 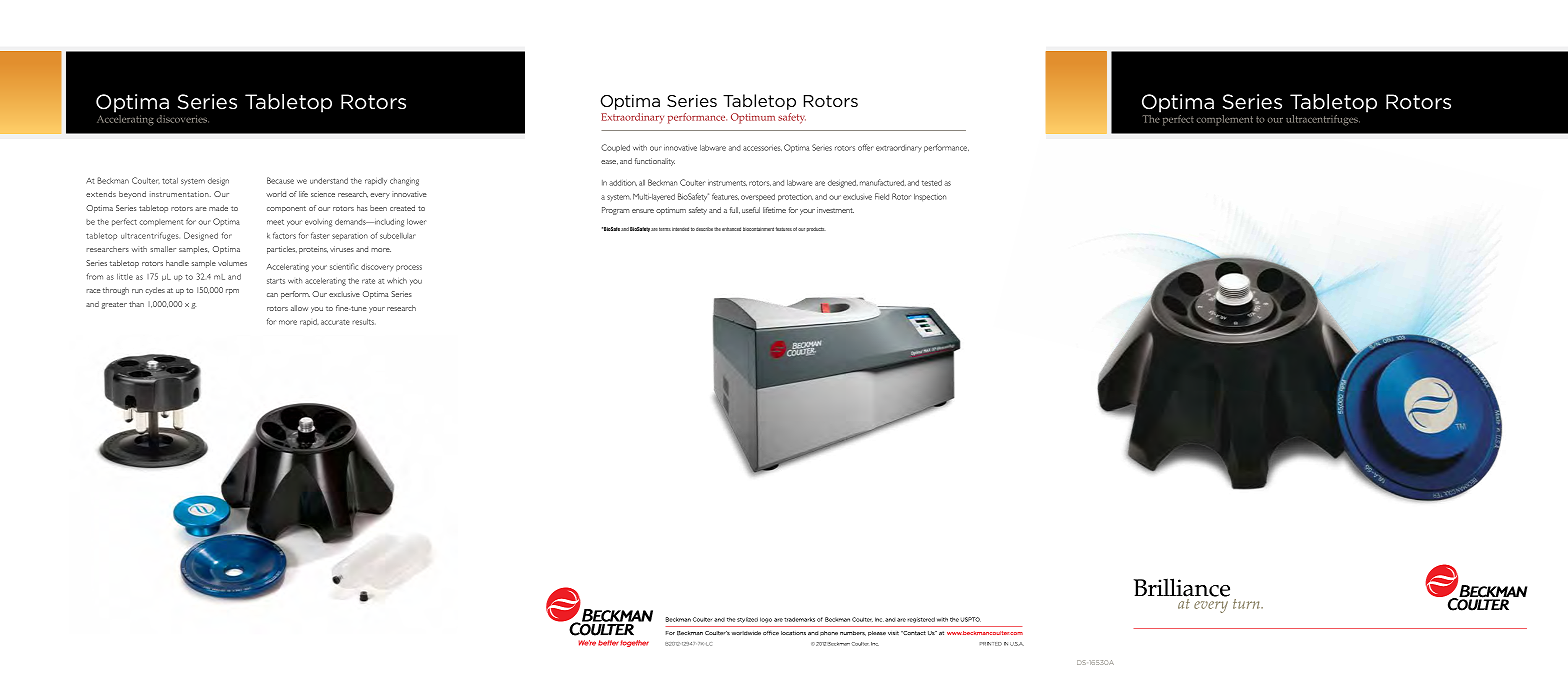 I want to click on total, so click(x=170, y=181).
